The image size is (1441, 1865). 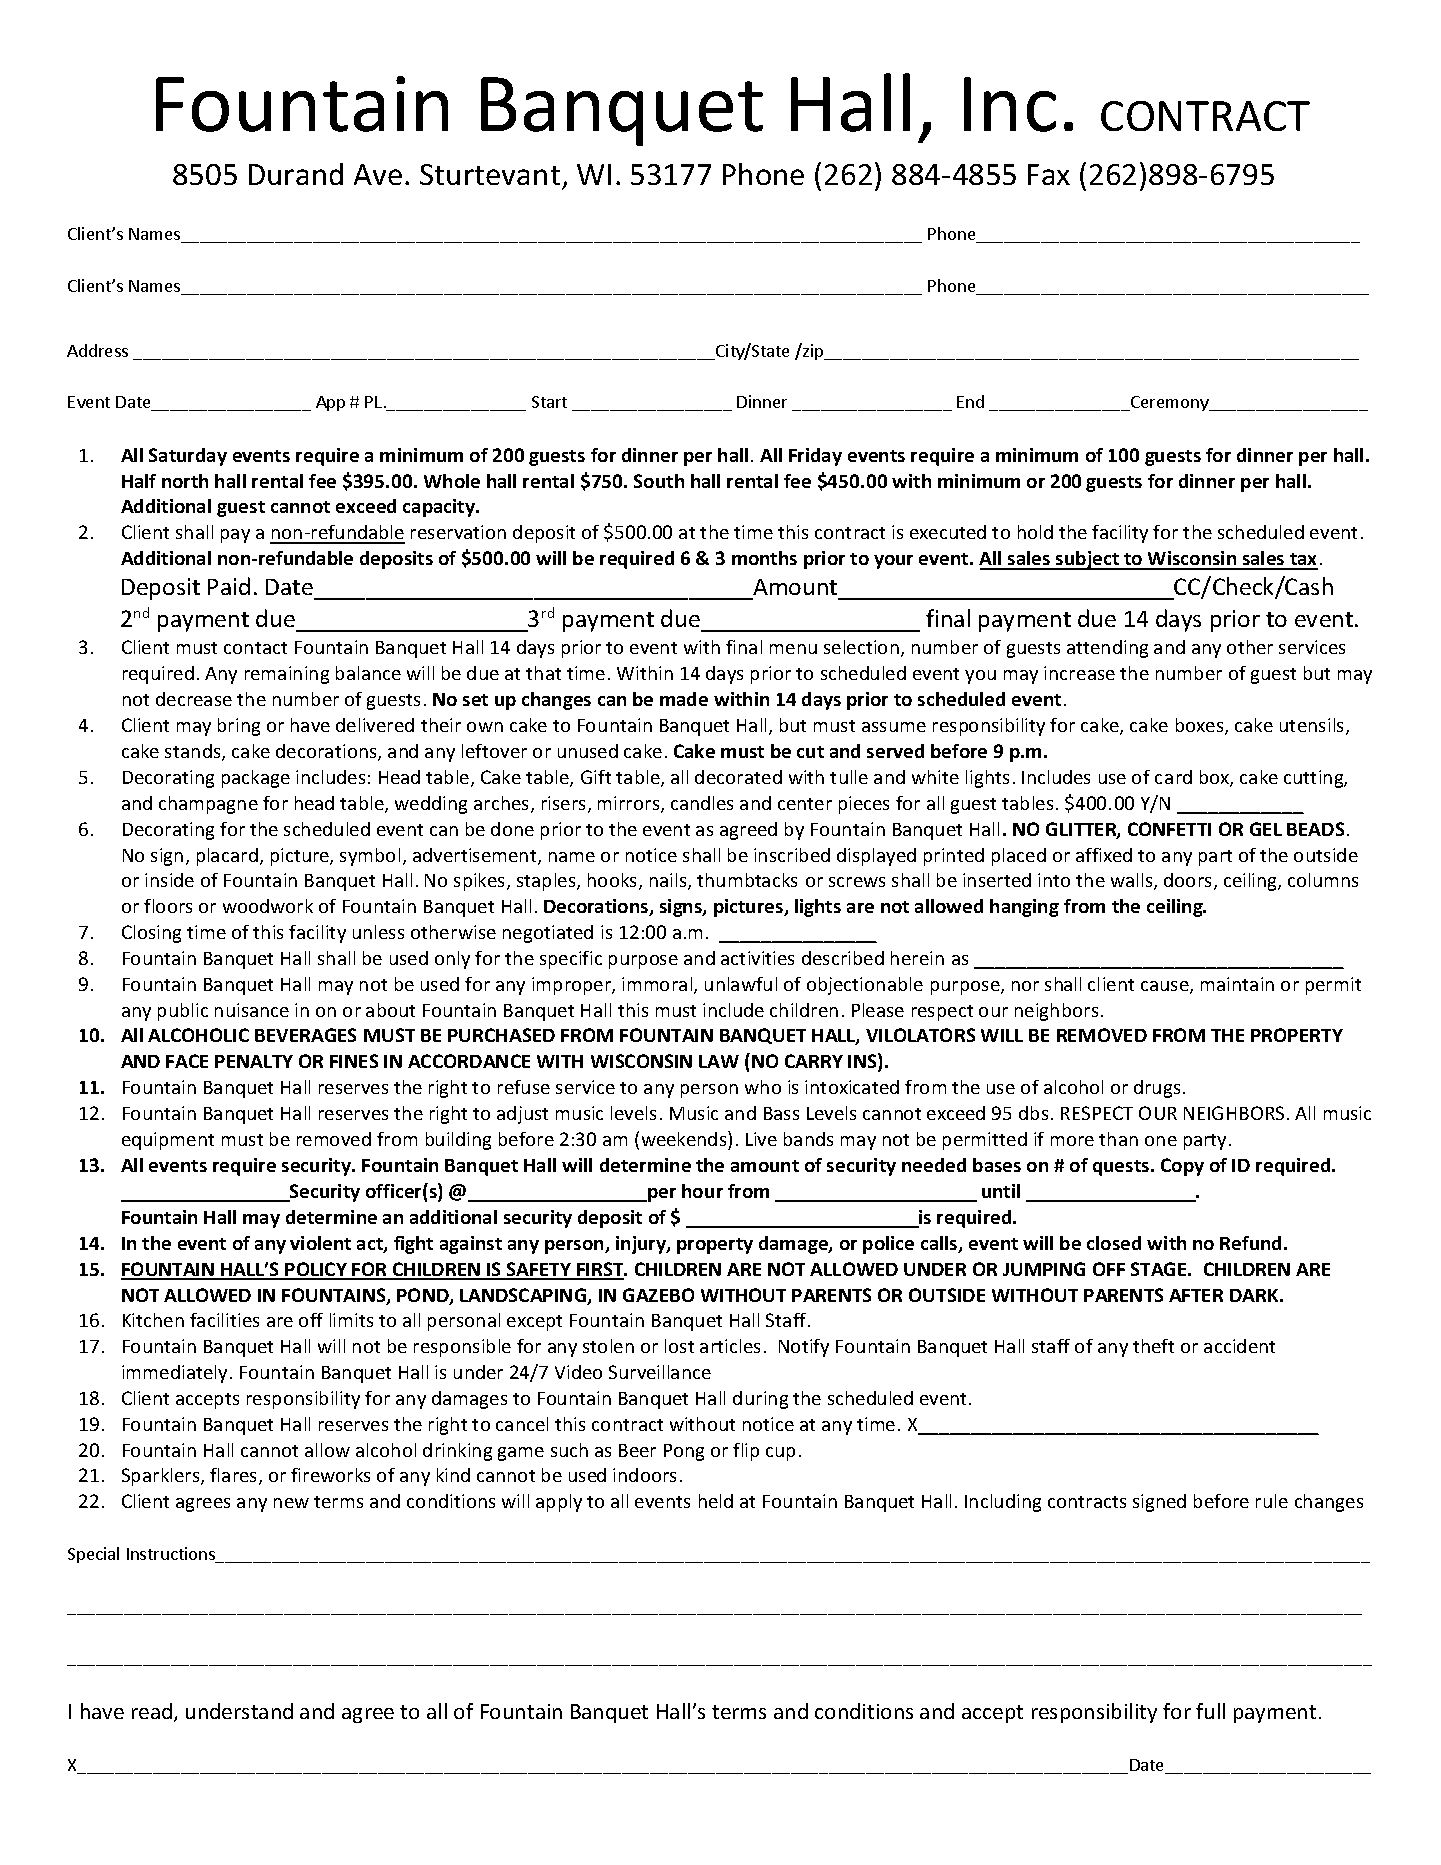 What do you see at coordinates (1049, 174) in the screenshot?
I see `Fax` at bounding box center [1049, 174].
